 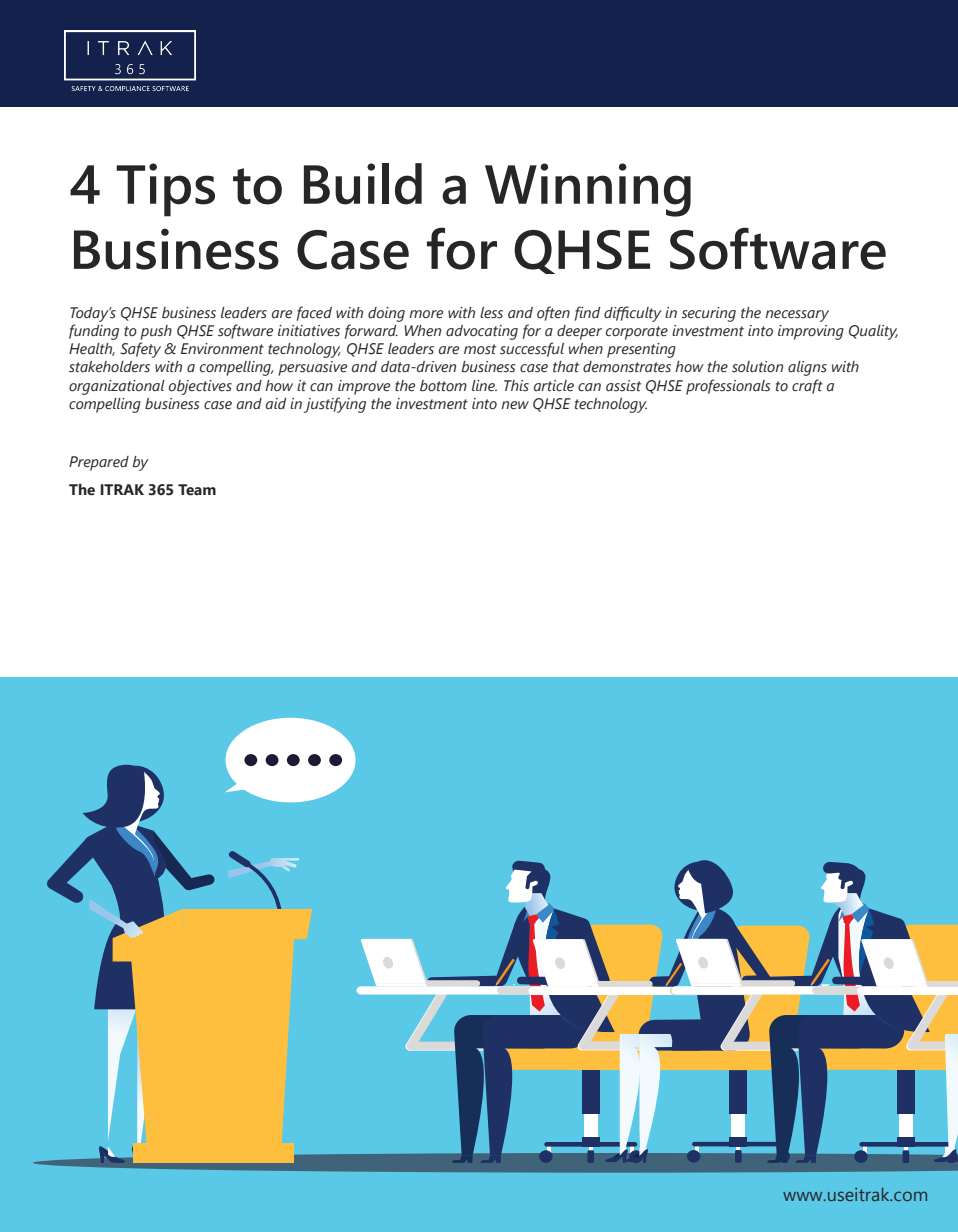 What do you see at coordinates (165, 190) in the screenshot?
I see `Tips` at bounding box center [165, 190].
